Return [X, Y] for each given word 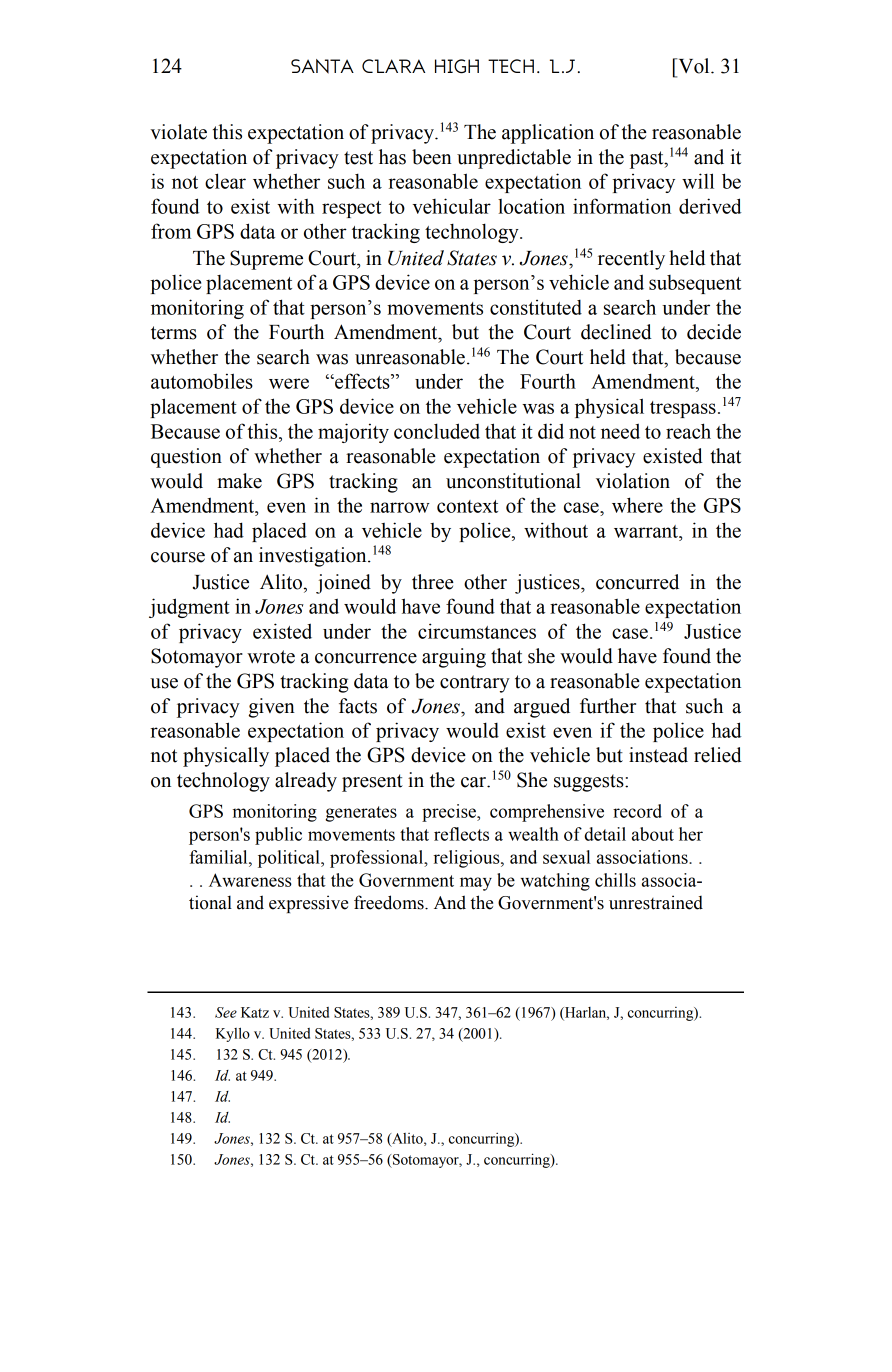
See [226, 1012]
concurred [637, 582]
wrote [271, 657]
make [239, 481]
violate [178, 132]
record [637, 811]
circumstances [477, 631]
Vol [694, 66]
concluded [437, 431]
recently [631, 260]
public [278, 836]
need [620, 431]
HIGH [457, 66]
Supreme [266, 260]
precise [450, 813]
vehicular [452, 206]
